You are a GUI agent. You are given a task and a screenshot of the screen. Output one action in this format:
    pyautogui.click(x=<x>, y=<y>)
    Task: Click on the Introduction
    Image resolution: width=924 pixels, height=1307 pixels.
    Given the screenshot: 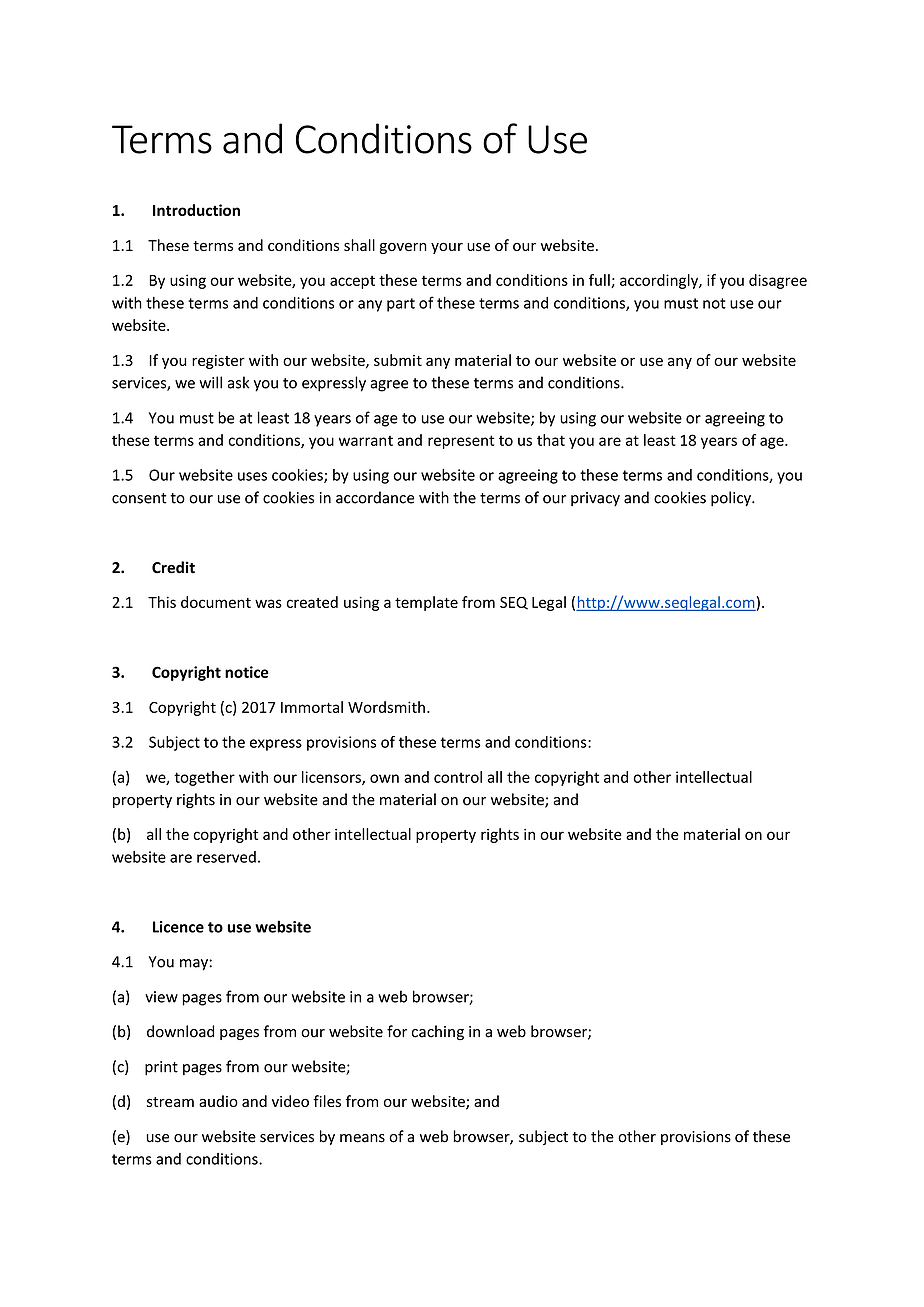 What is the action you would take?
    pyautogui.click(x=196, y=210)
